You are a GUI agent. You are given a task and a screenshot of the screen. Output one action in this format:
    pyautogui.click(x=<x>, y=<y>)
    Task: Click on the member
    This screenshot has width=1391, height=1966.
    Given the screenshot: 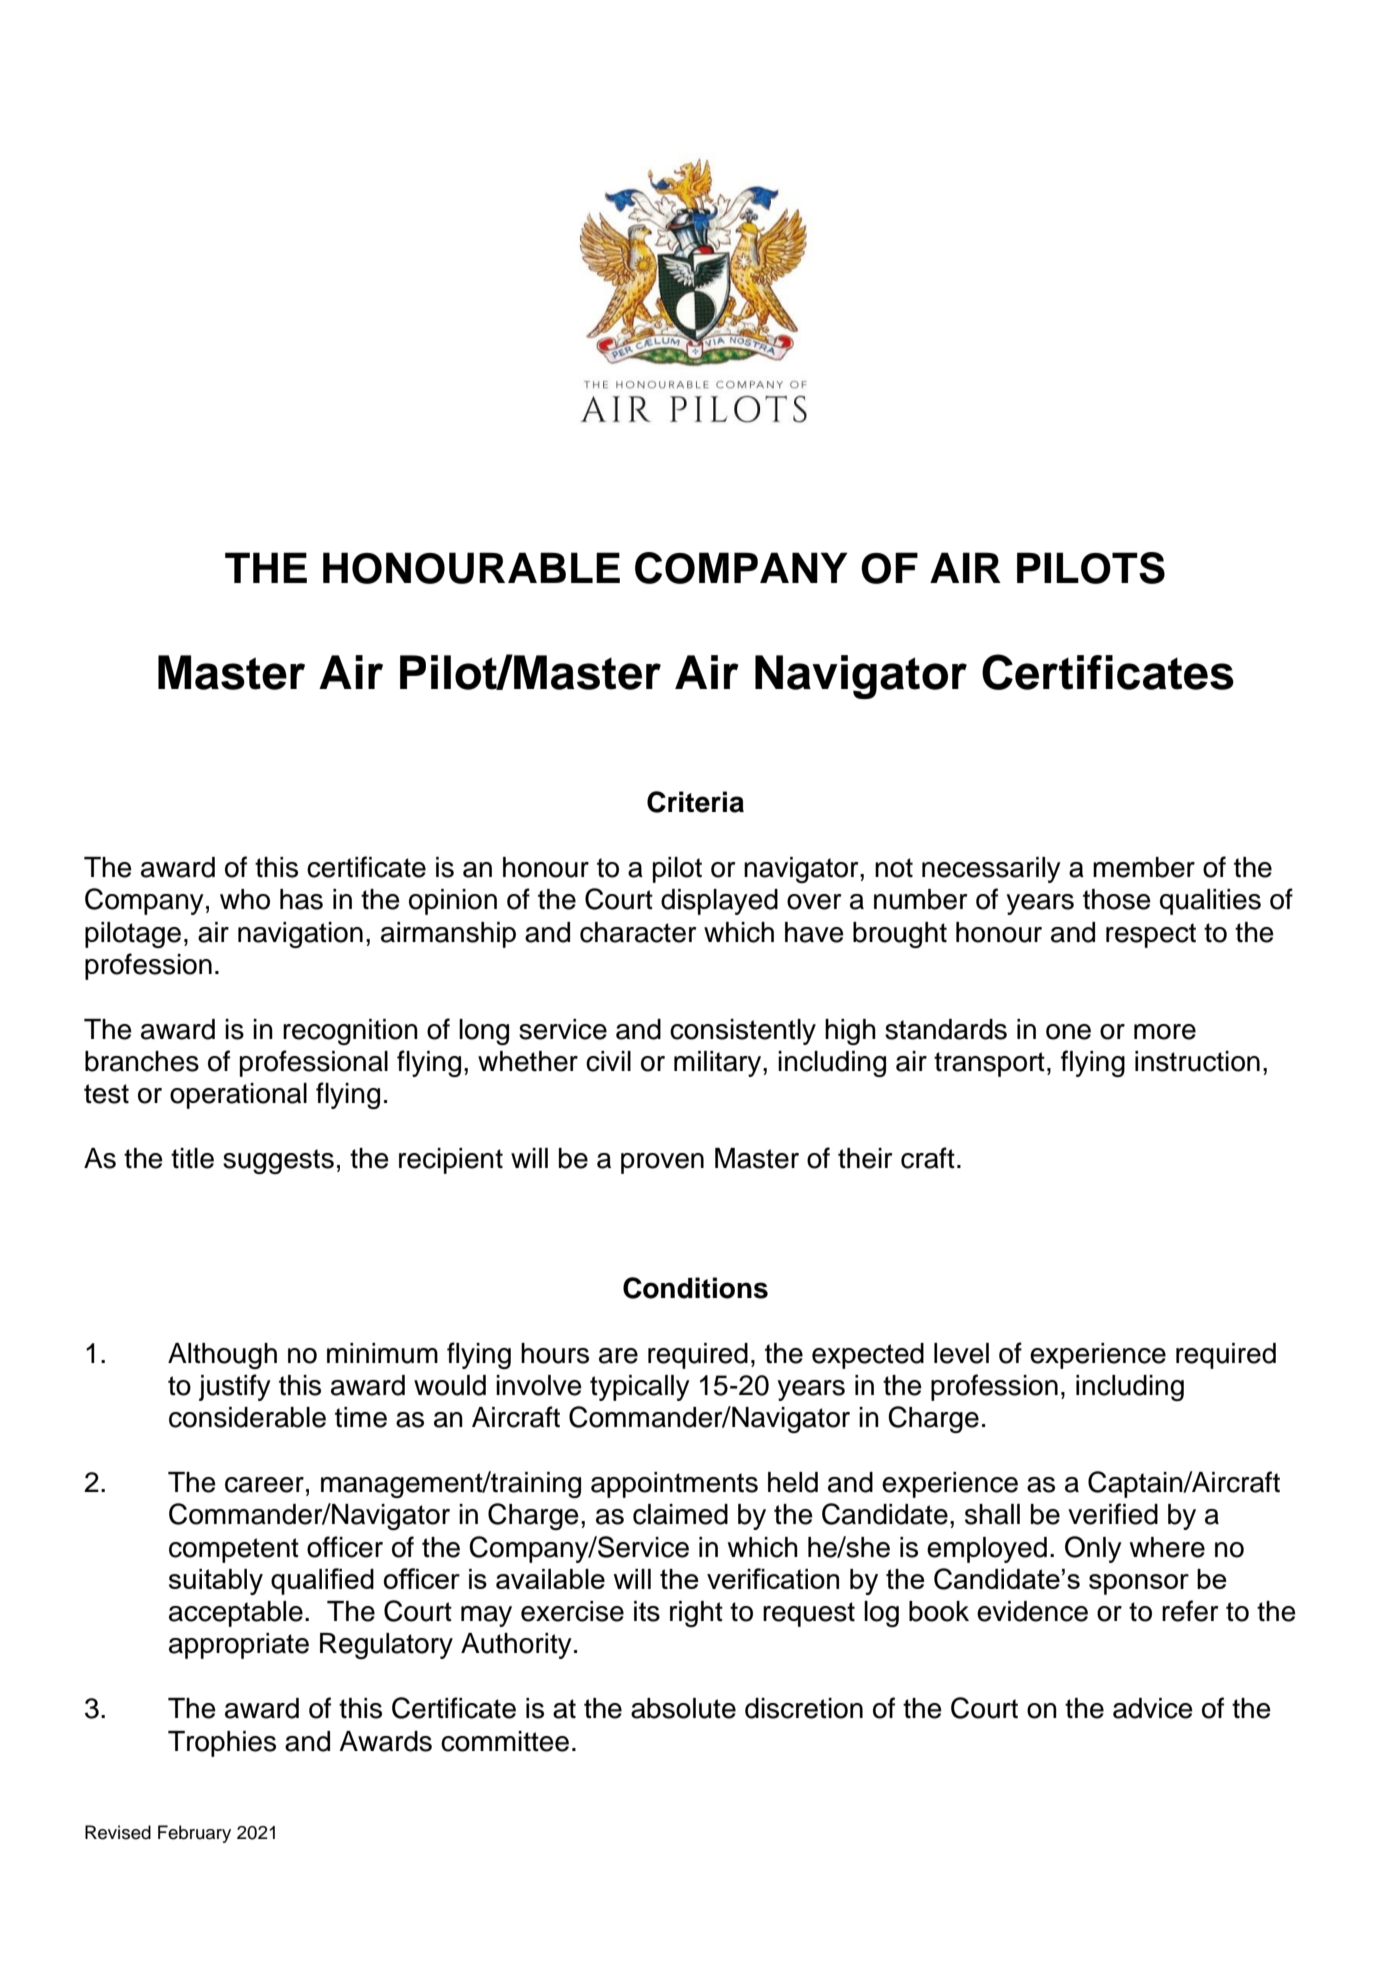 What is the action you would take?
    pyautogui.click(x=1144, y=867)
